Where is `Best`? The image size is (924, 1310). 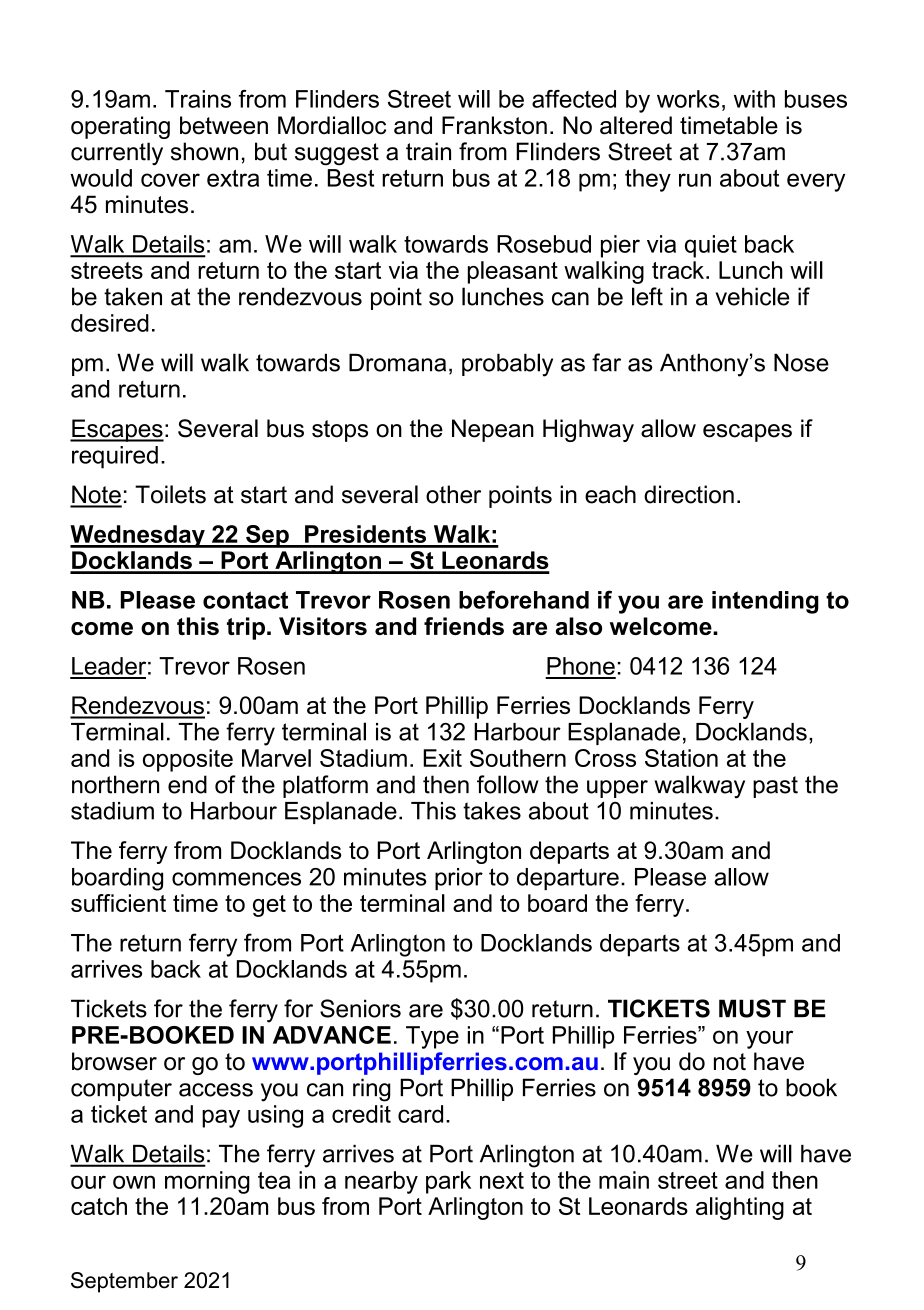
Best is located at coordinates (351, 178).
